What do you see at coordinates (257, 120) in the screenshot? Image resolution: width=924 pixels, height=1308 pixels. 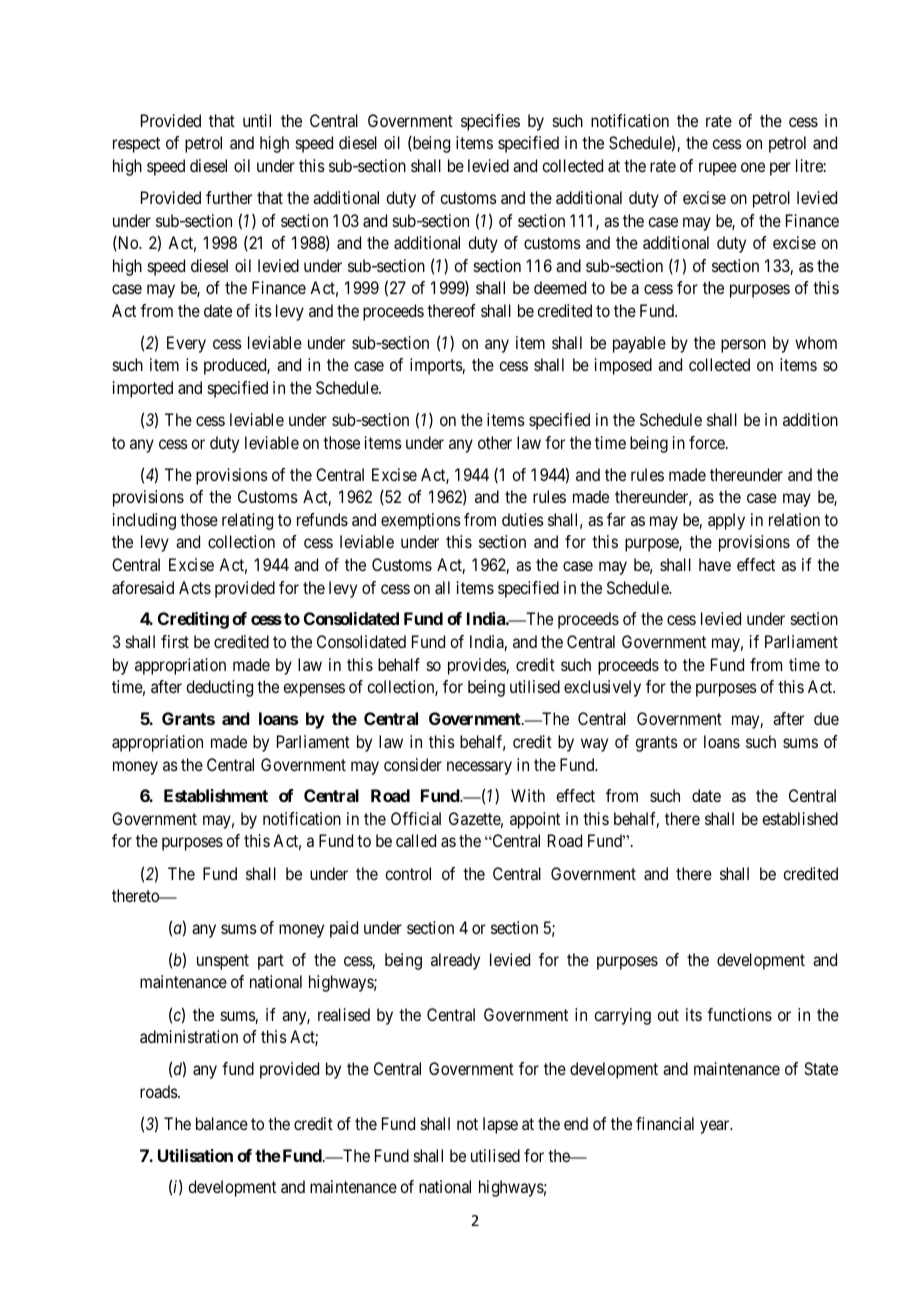 I see `until` at bounding box center [257, 120].
